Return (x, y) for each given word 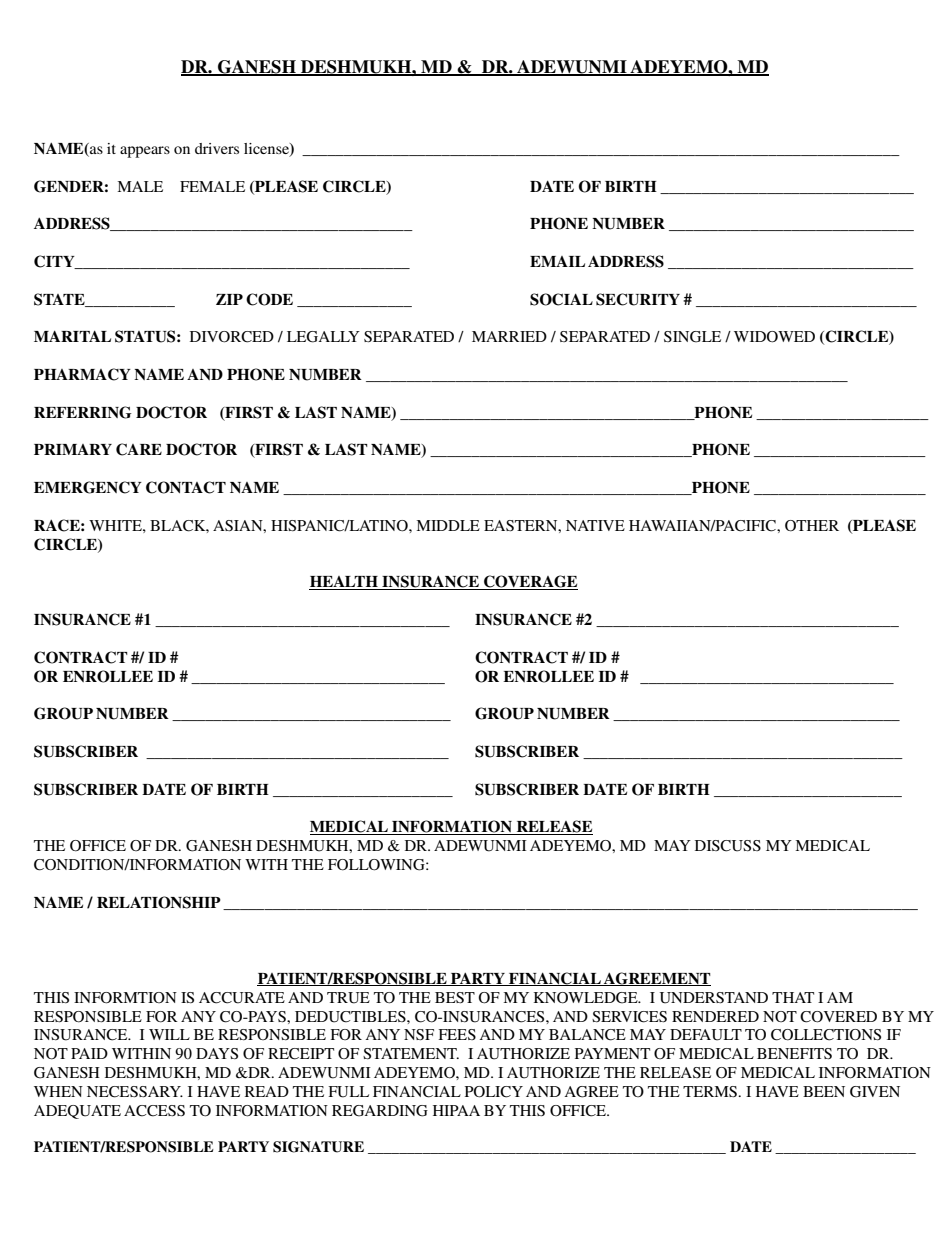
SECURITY (638, 299)
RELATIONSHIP (159, 902)
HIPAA (456, 1110)
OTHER (812, 526)
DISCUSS (728, 846)
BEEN (824, 1091)
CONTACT (186, 487)
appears (145, 152)
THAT (793, 997)
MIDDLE (448, 525)
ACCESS (154, 1111)
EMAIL (557, 261)
